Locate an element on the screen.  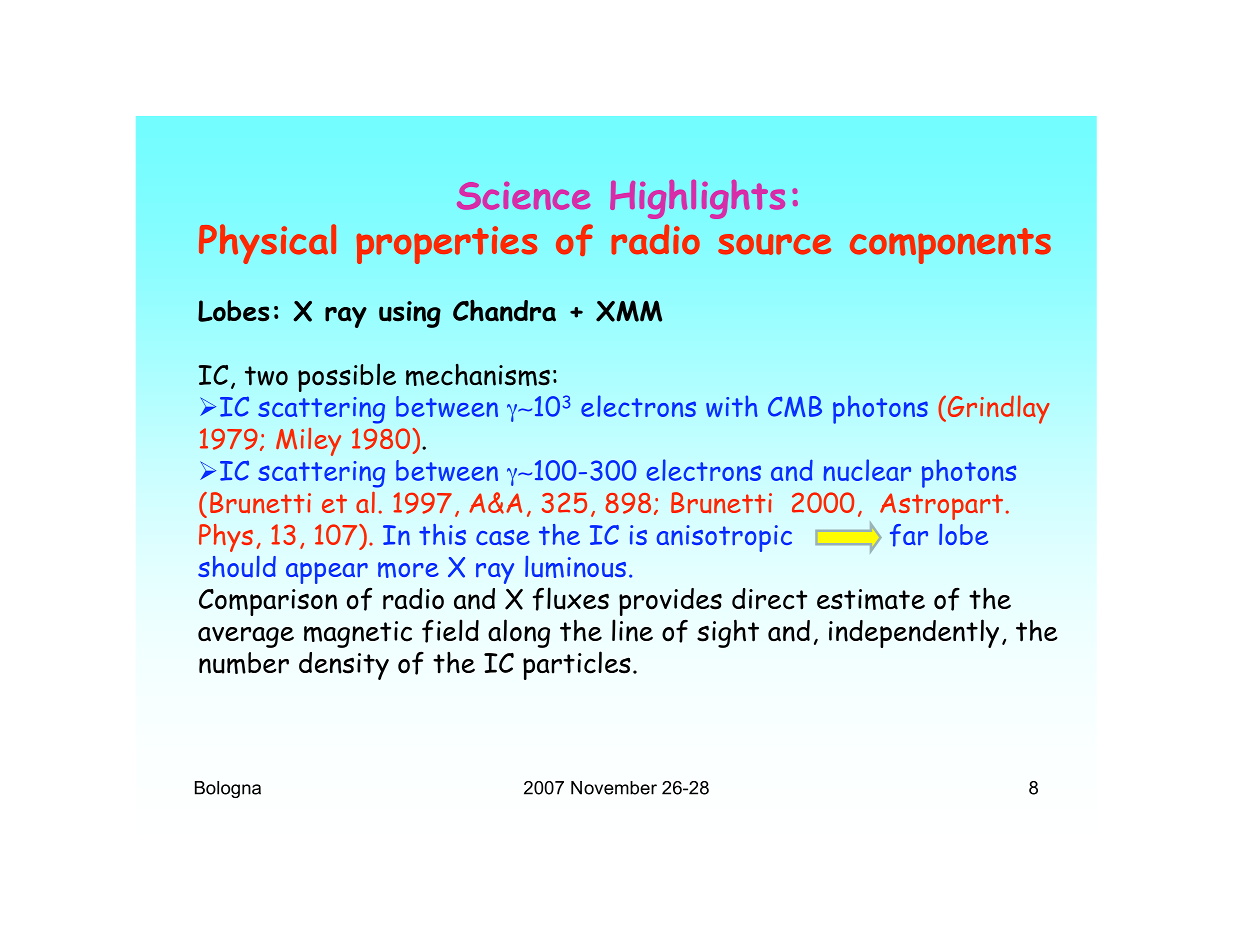
Bologna is located at coordinates (228, 789).
